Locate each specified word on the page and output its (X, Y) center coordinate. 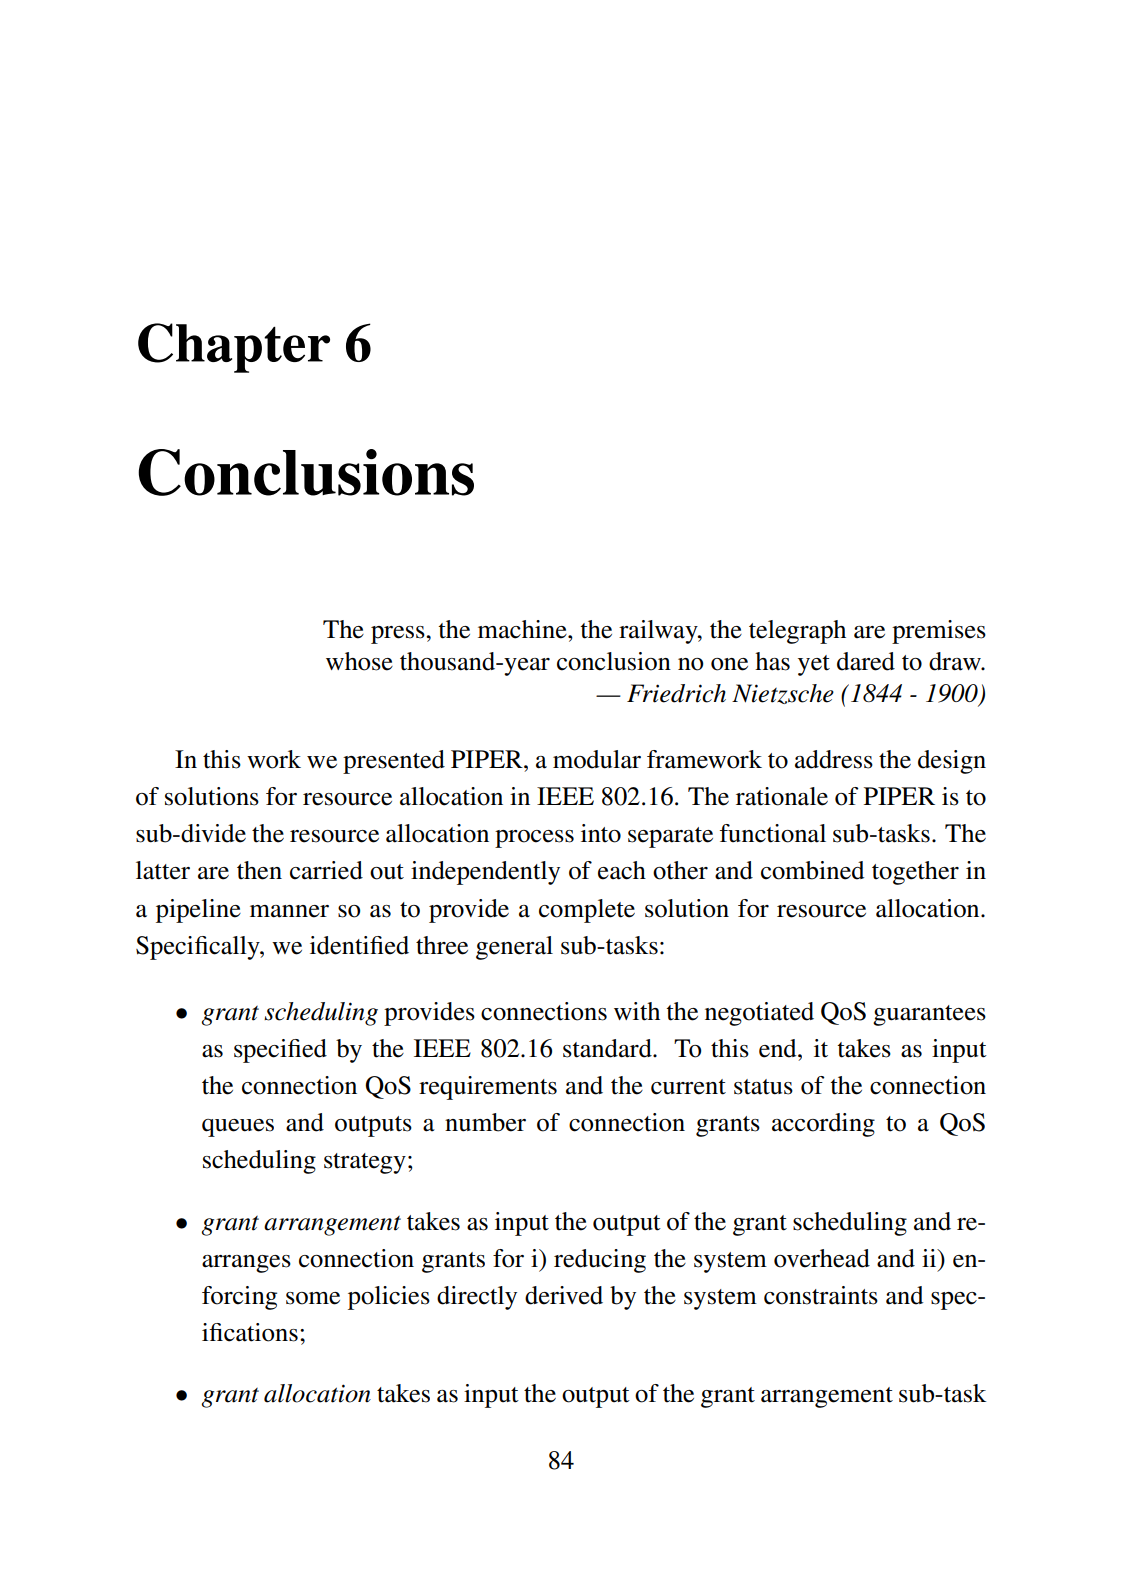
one (729, 664)
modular (597, 759)
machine (523, 629)
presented (394, 762)
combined (812, 870)
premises (939, 632)
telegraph (797, 632)
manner (289, 911)
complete (587, 911)
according (823, 1125)
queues (238, 1128)
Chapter (234, 348)
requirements (488, 1088)
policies (389, 1298)
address (834, 759)
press (399, 635)
